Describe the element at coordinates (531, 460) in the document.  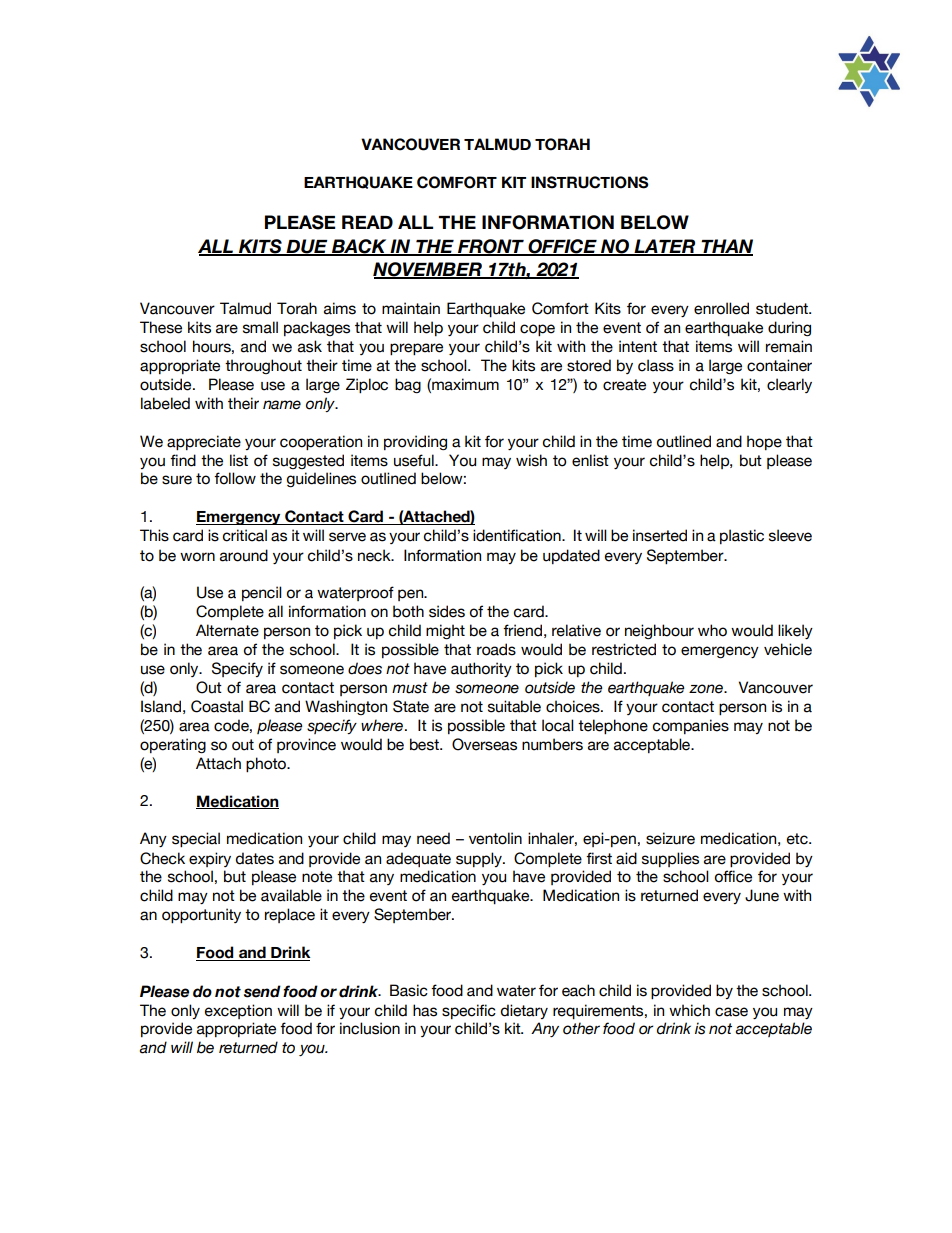
I see `wish` at that location.
